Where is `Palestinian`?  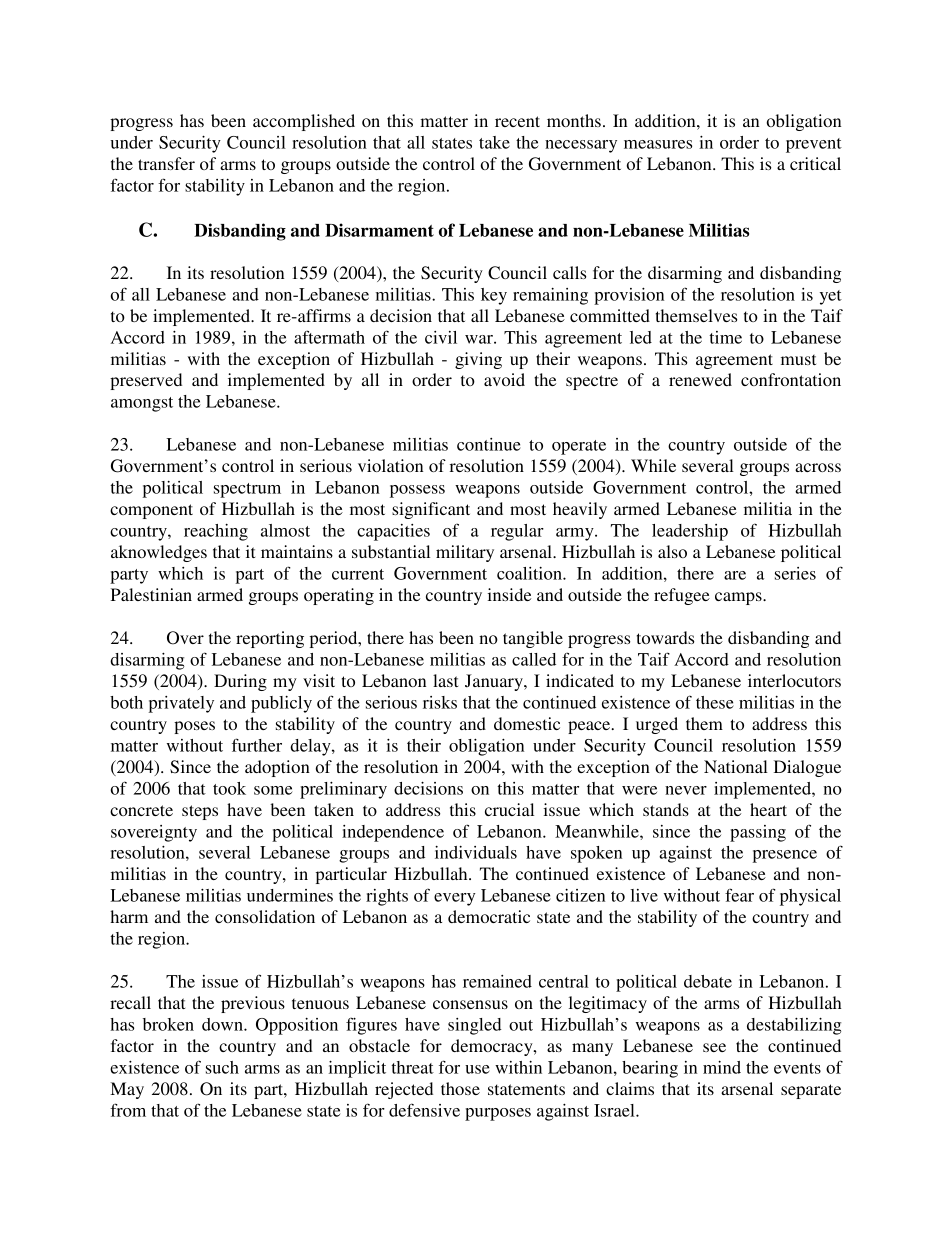
Palestinian is located at coordinates (151, 594).
